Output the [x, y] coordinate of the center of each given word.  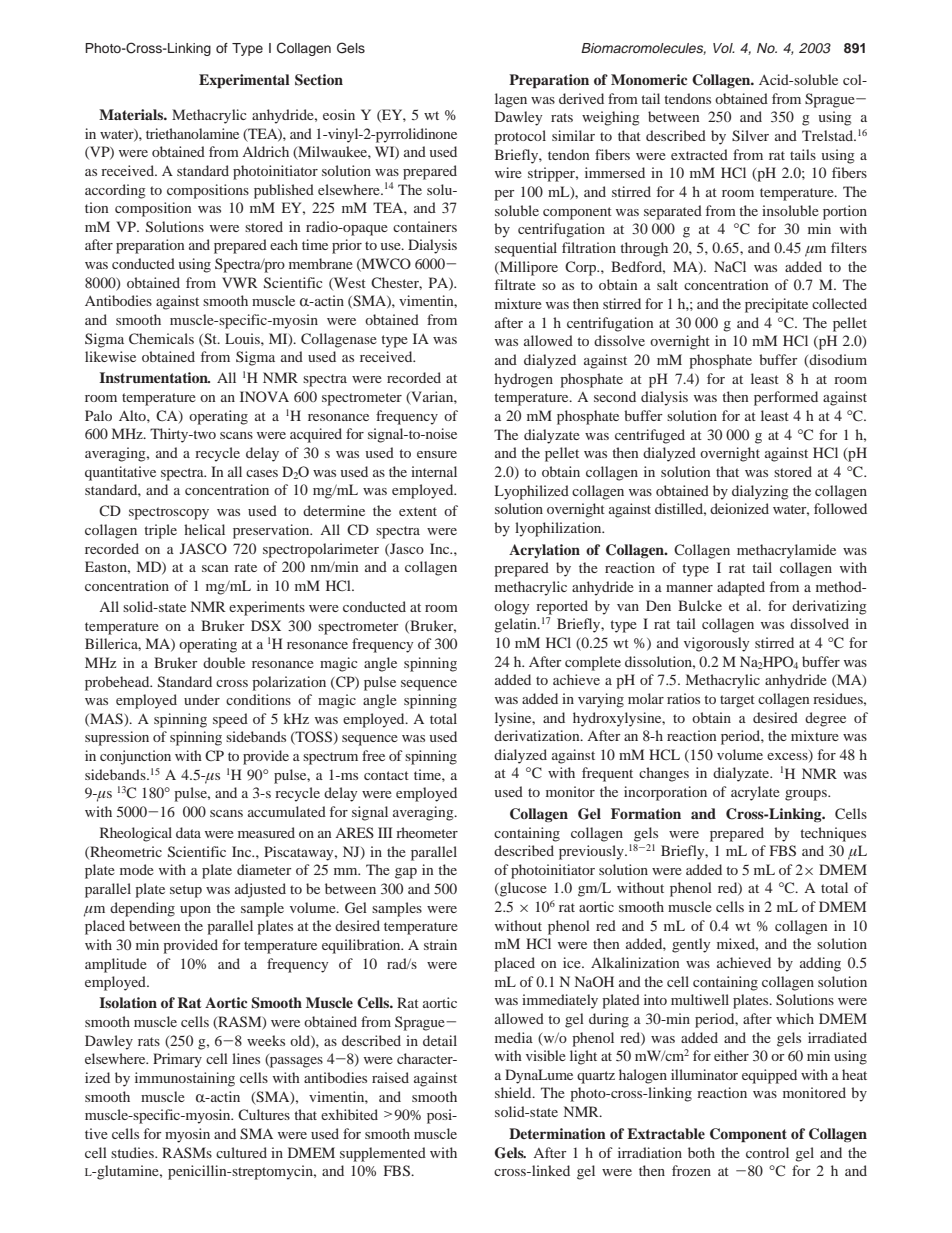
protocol [520, 137]
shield [514, 1092]
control [767, 1152]
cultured [241, 1152]
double [224, 662]
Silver [750, 135]
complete [593, 663]
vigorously [716, 644]
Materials [132, 114]
